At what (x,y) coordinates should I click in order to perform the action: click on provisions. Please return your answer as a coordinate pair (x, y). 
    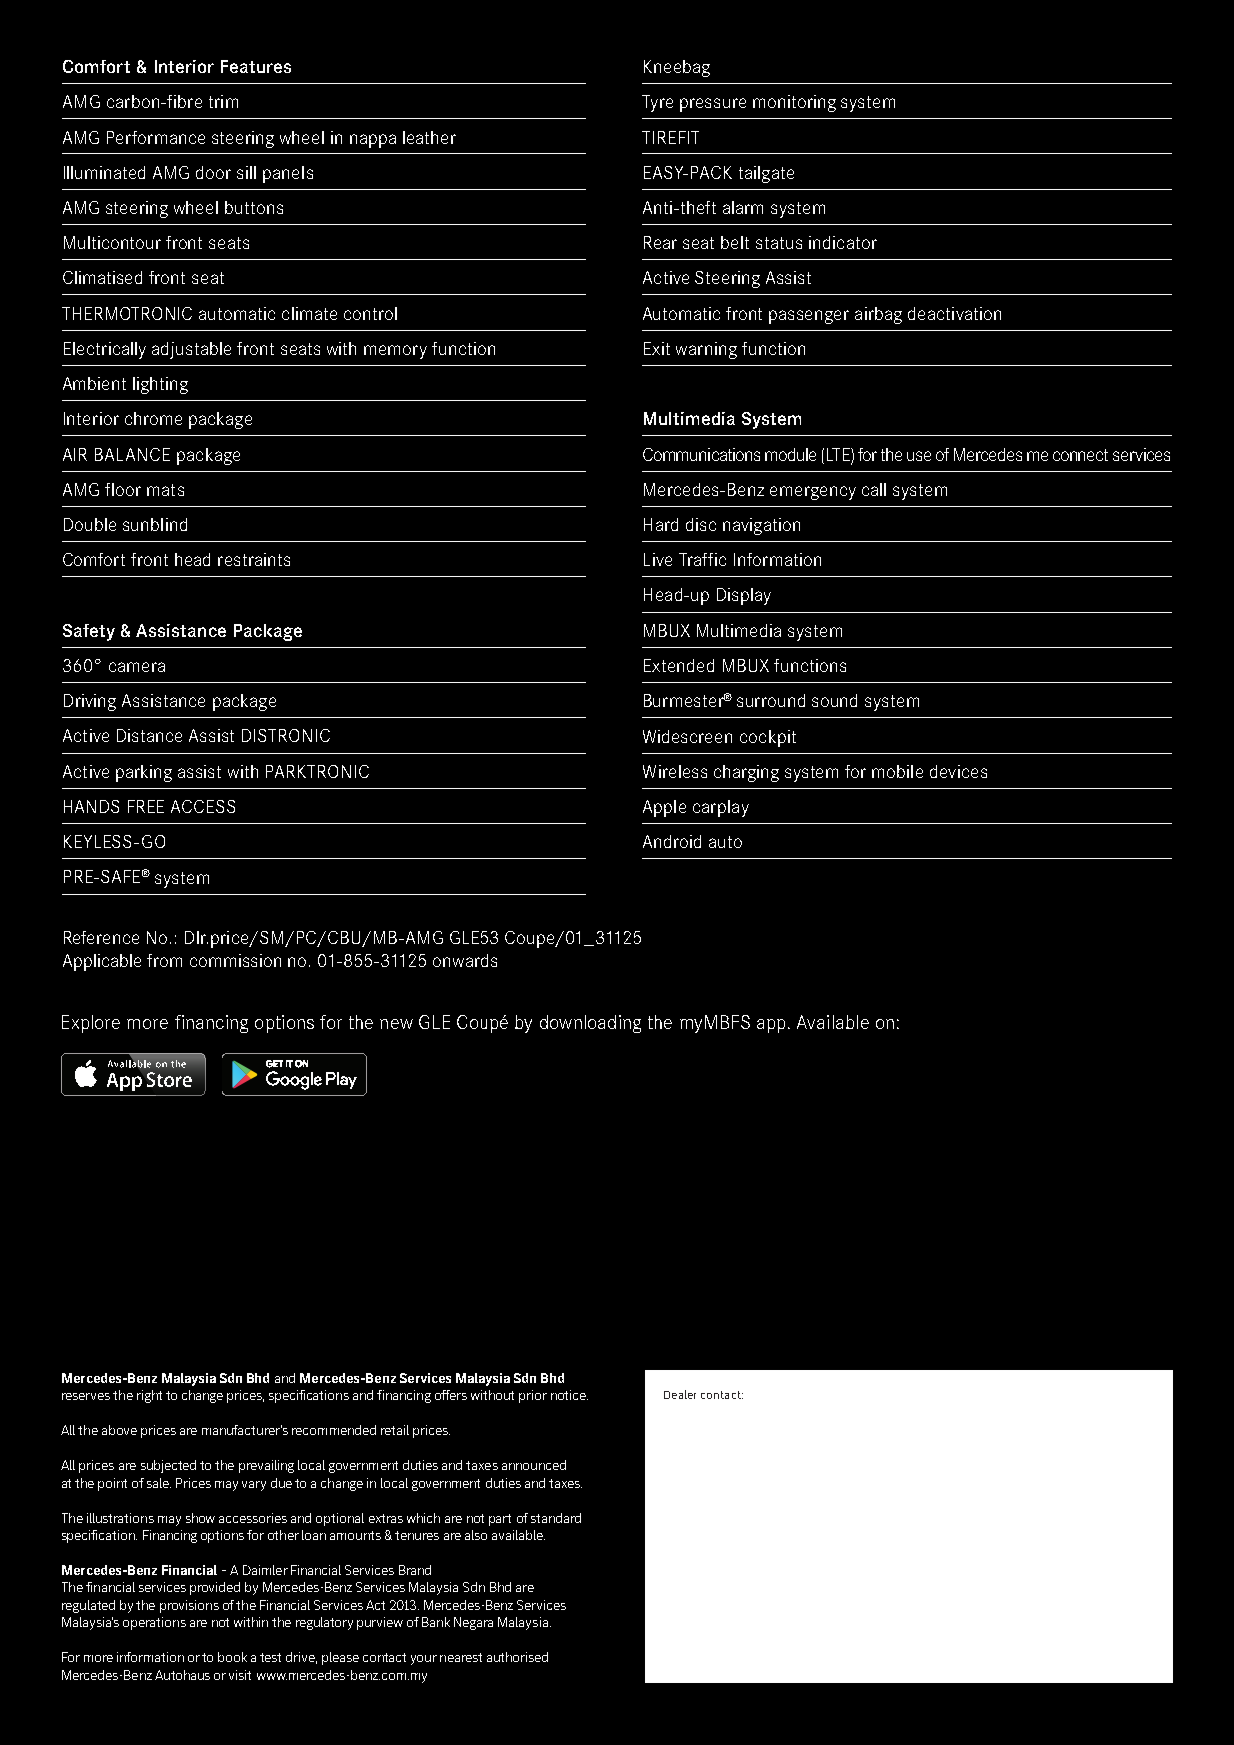
    Looking at the image, I should click on (189, 1606).
